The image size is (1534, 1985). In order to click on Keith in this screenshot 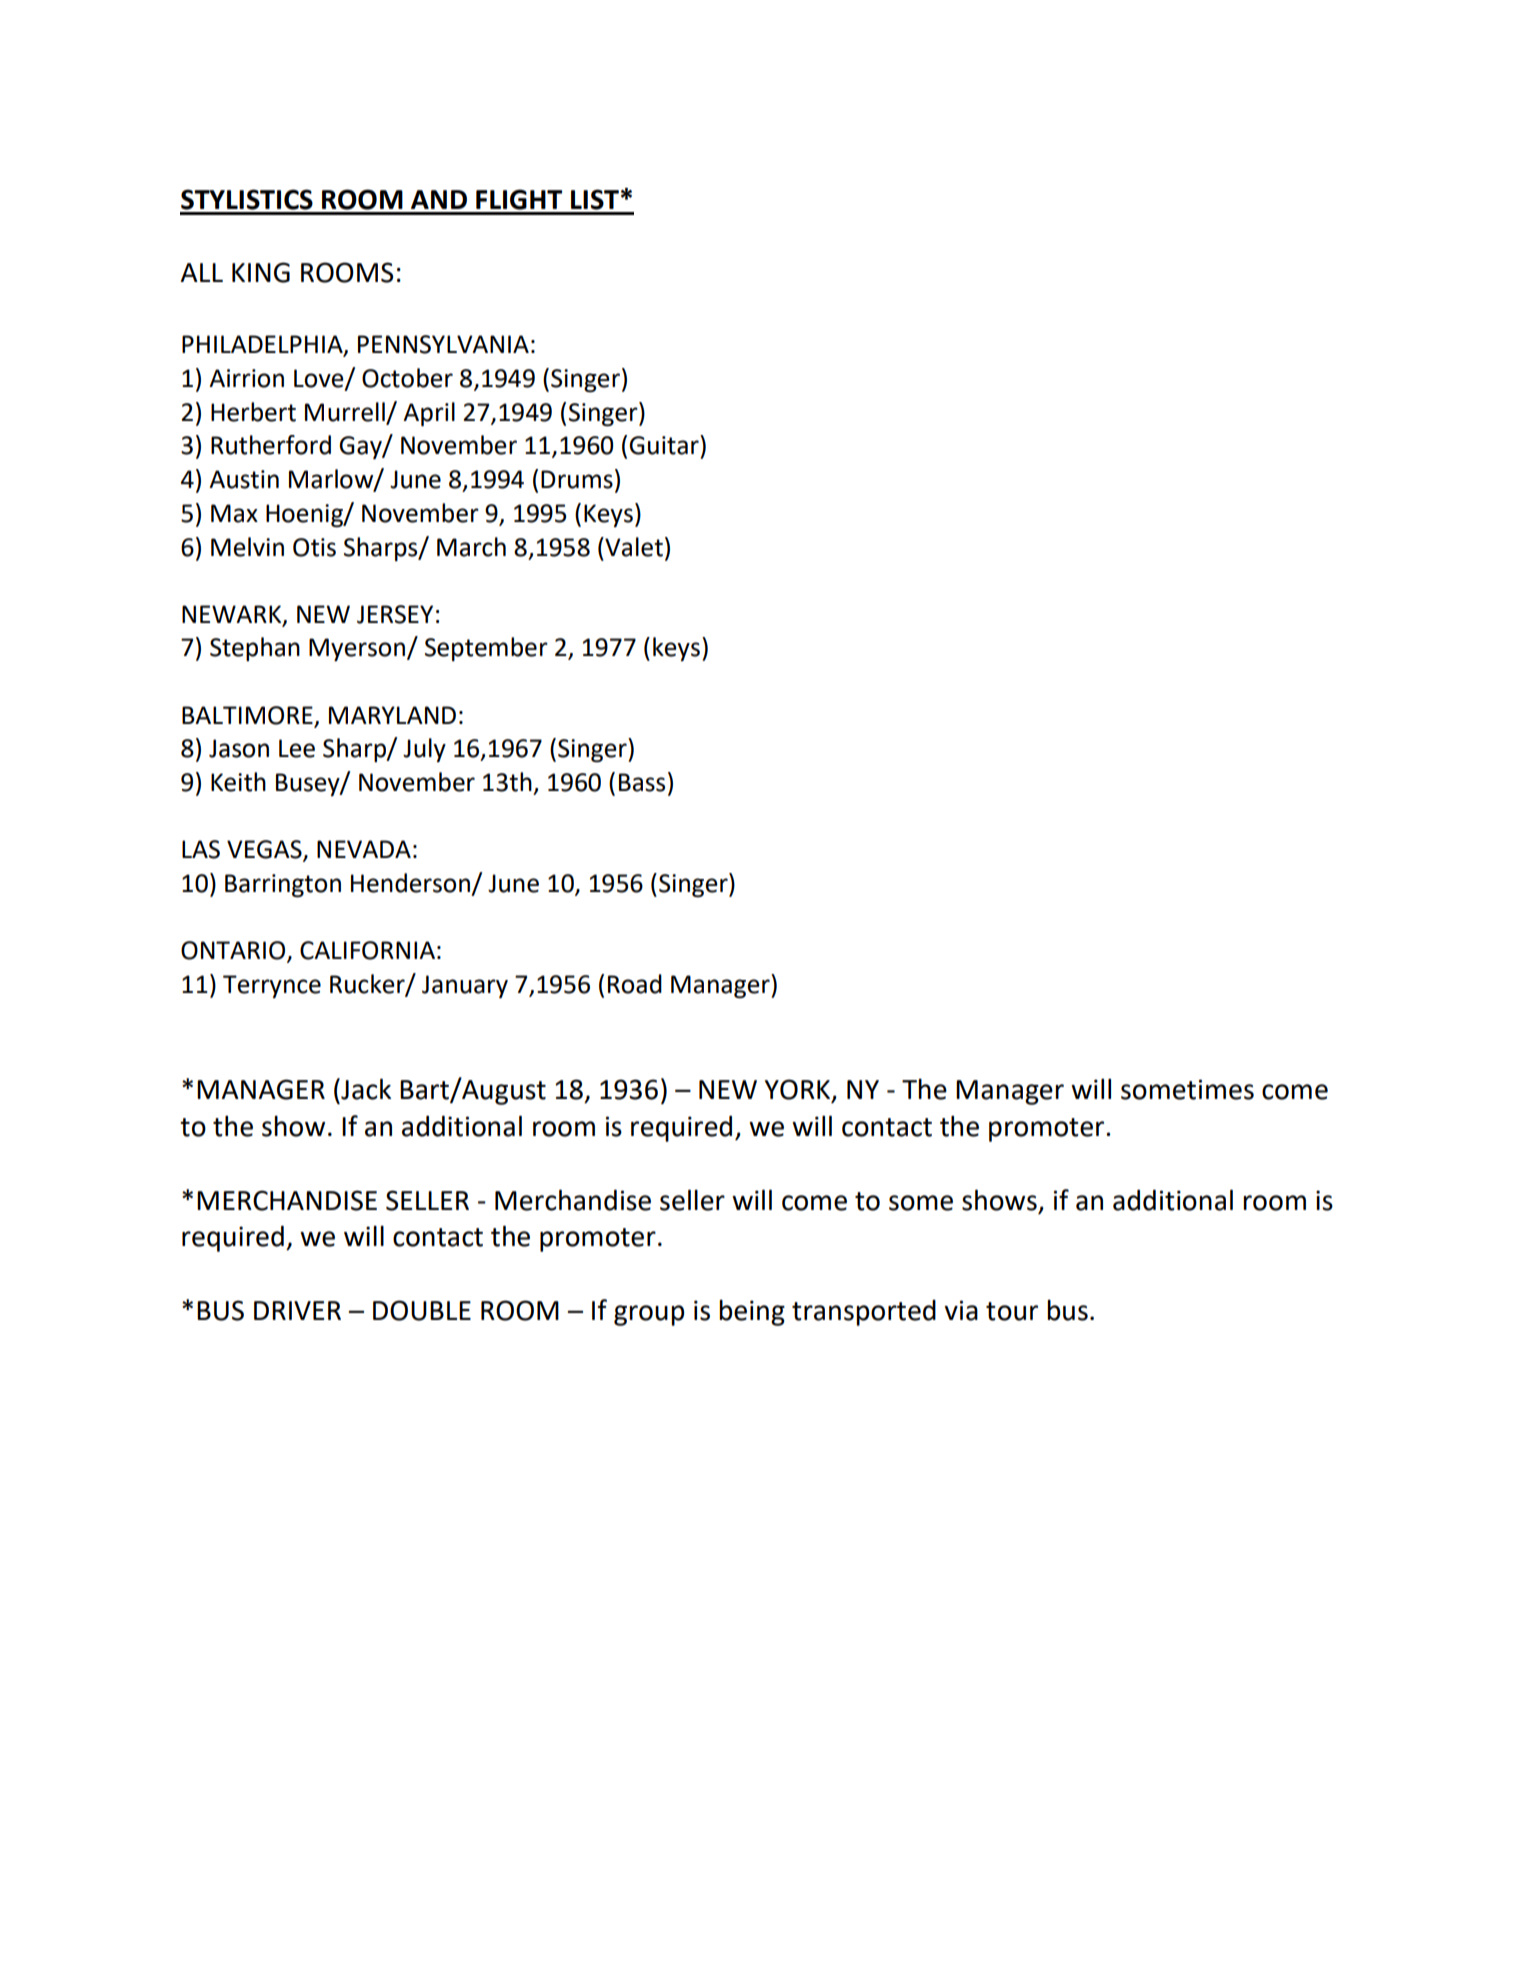, I will do `click(238, 782)`.
